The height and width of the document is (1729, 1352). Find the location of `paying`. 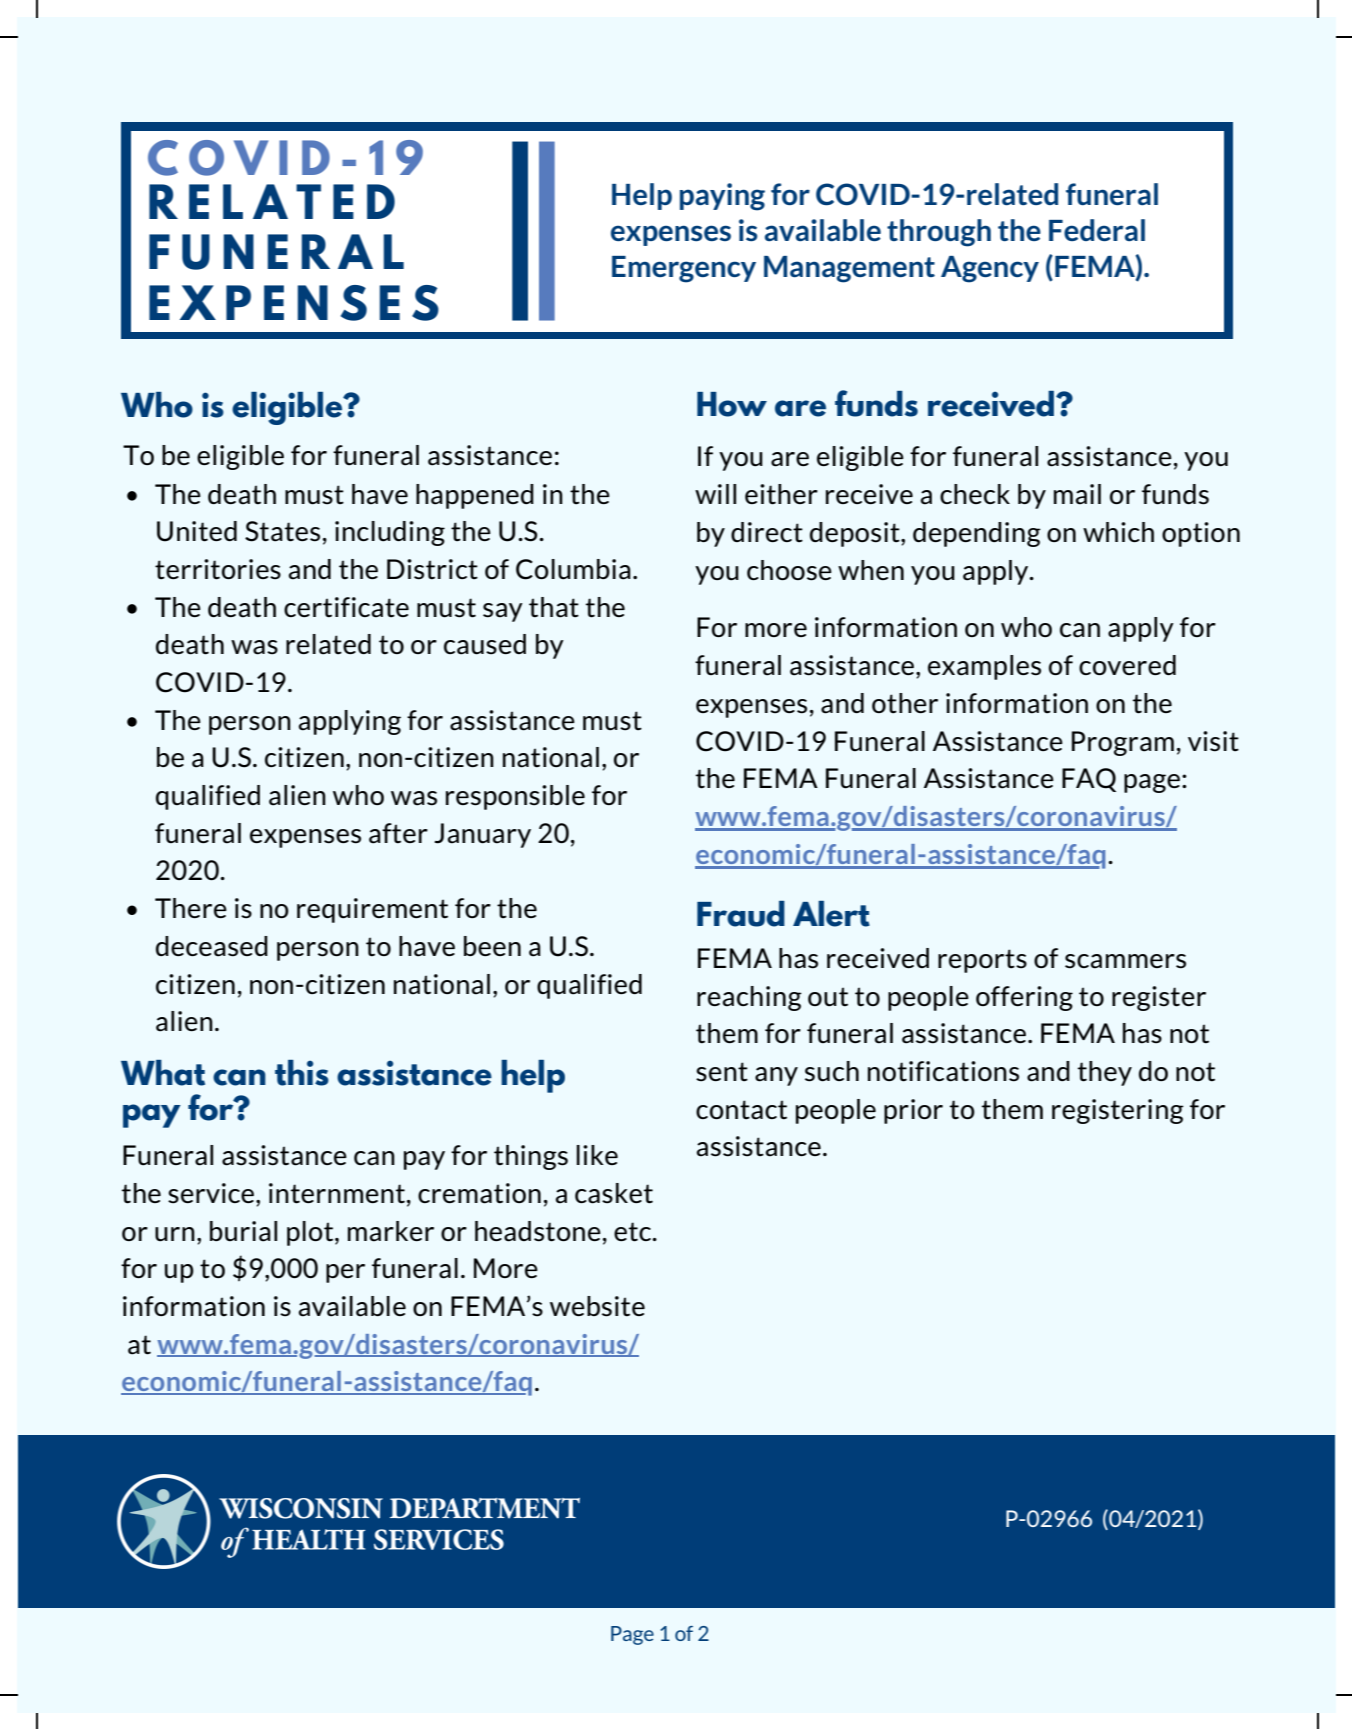

paying is located at coordinates (722, 197).
